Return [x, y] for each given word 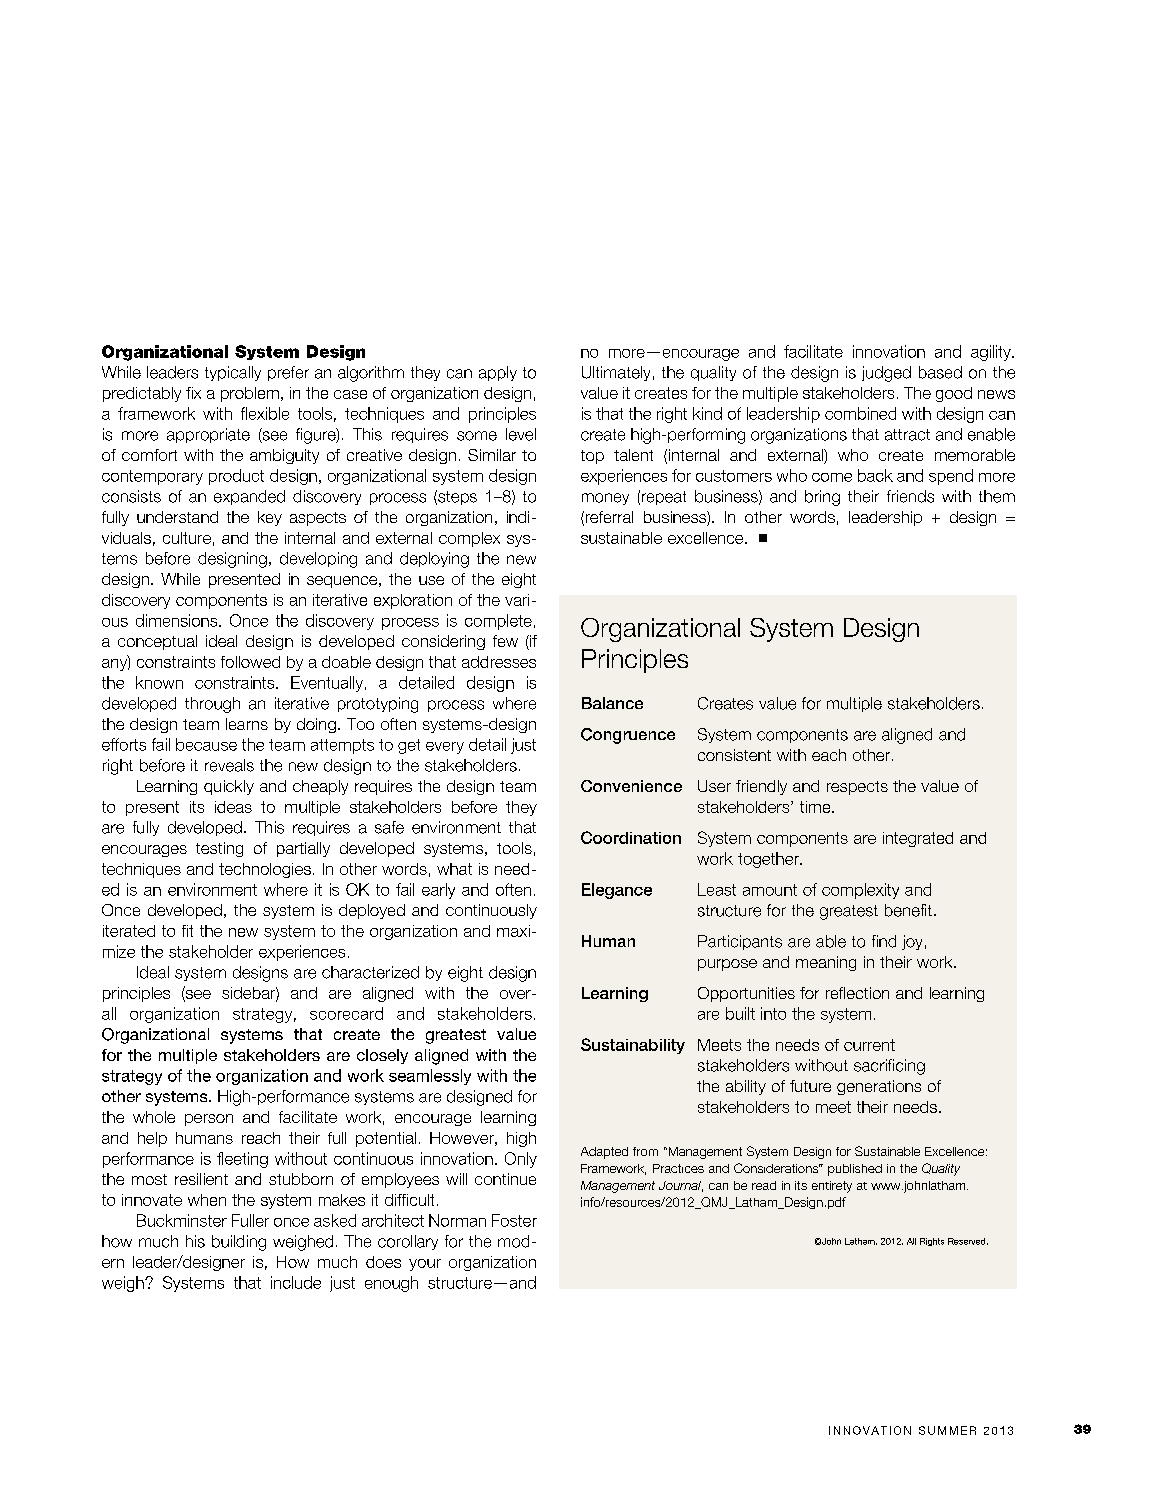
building [239, 1243]
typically [233, 373]
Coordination [631, 837]
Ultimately [616, 373]
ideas [233, 807]
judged [886, 374]
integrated [918, 839]
